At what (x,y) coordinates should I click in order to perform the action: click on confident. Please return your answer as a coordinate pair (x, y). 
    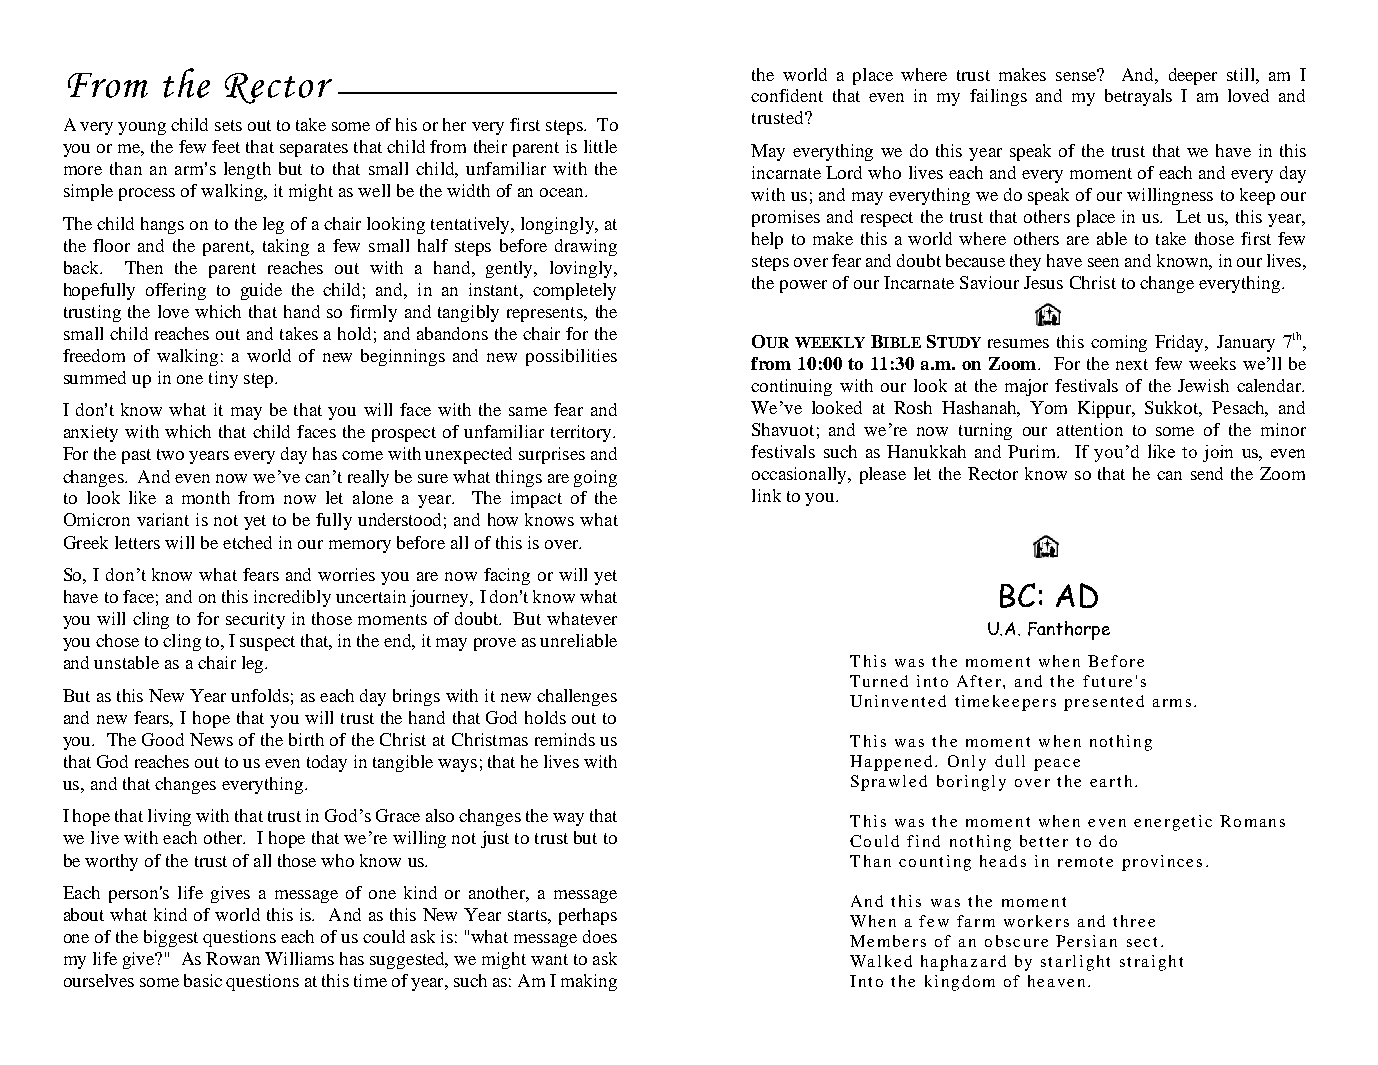
    Looking at the image, I should click on (787, 95).
